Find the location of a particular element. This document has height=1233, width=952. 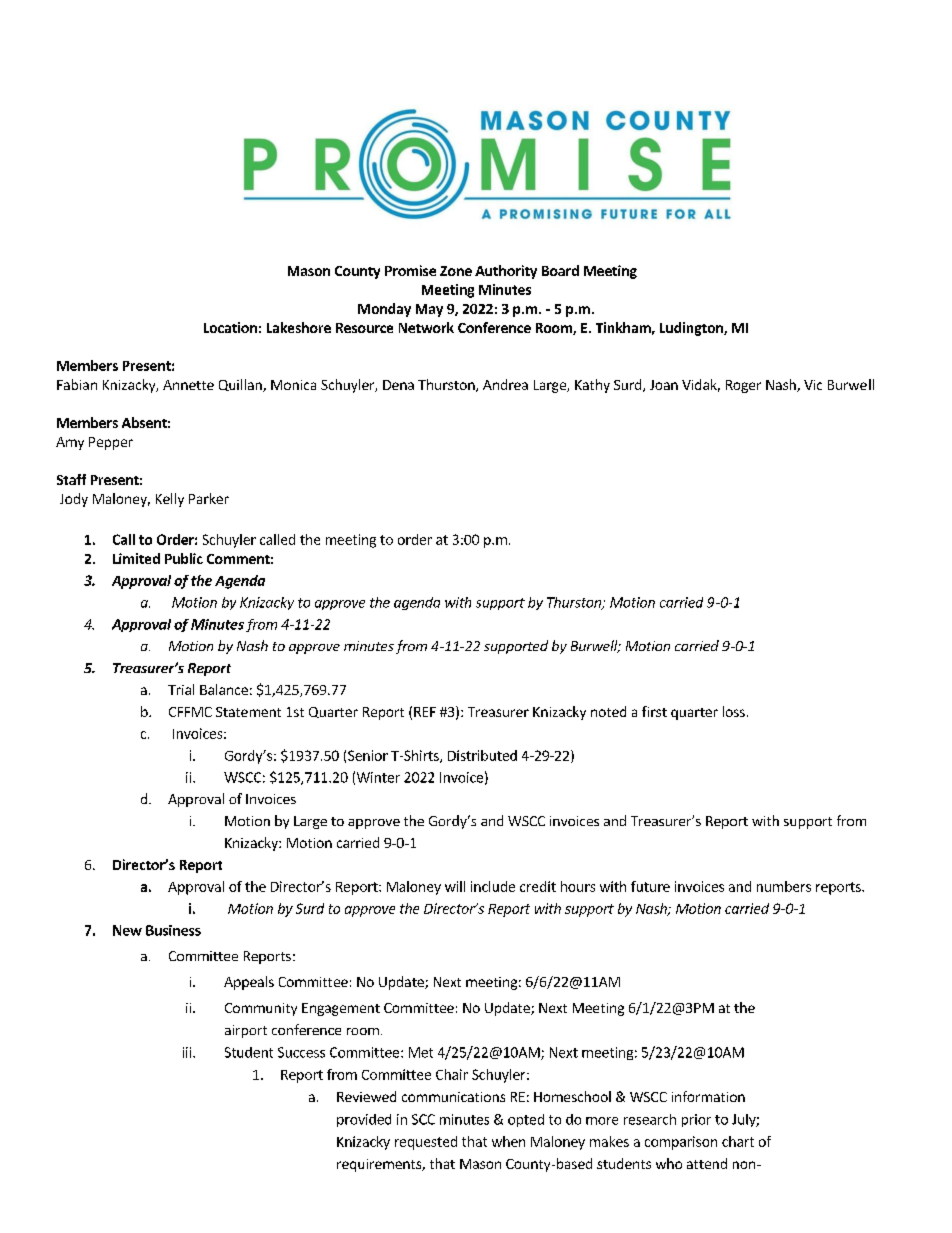

Trial is located at coordinates (181, 689).
